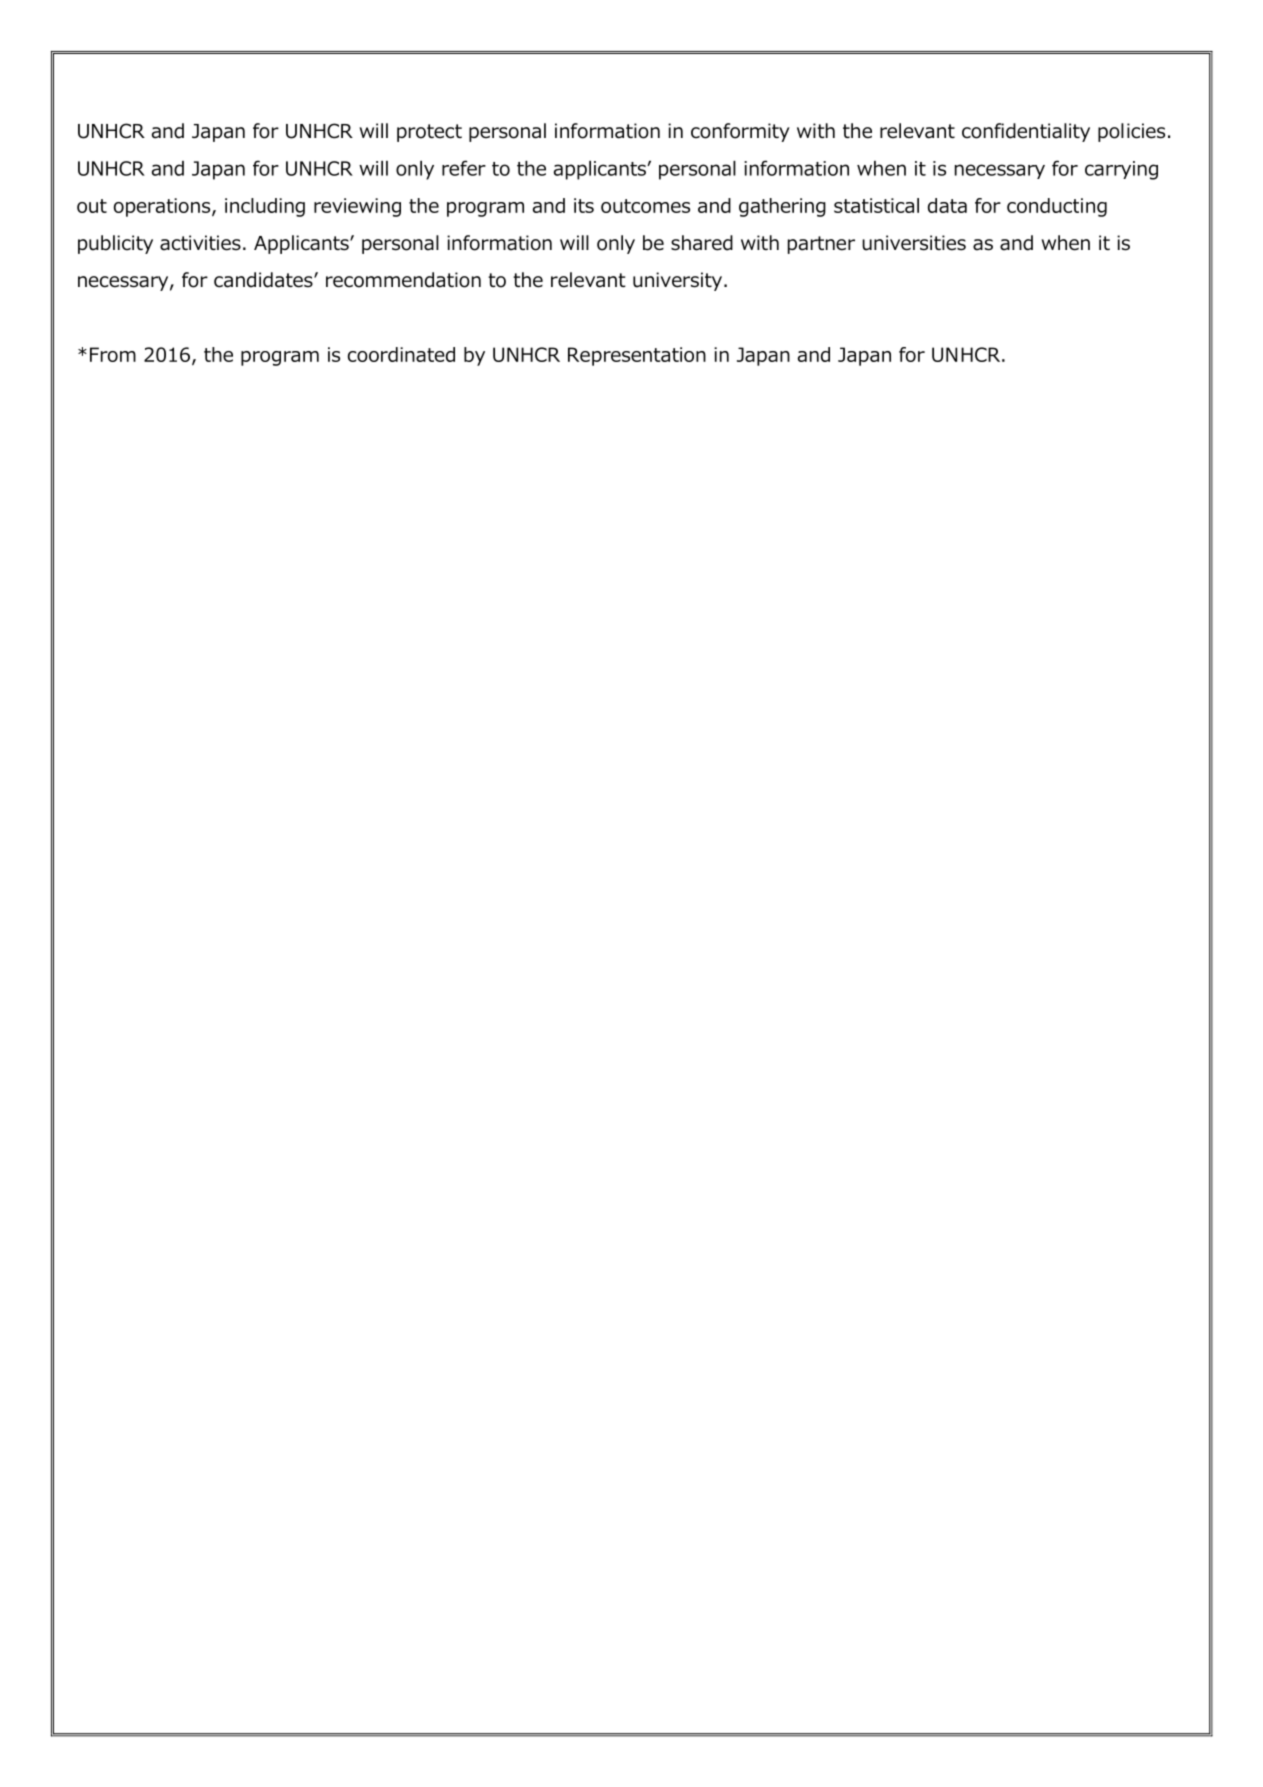  Describe the element at coordinates (1026, 132) in the page. I see `confidentiality` at that location.
